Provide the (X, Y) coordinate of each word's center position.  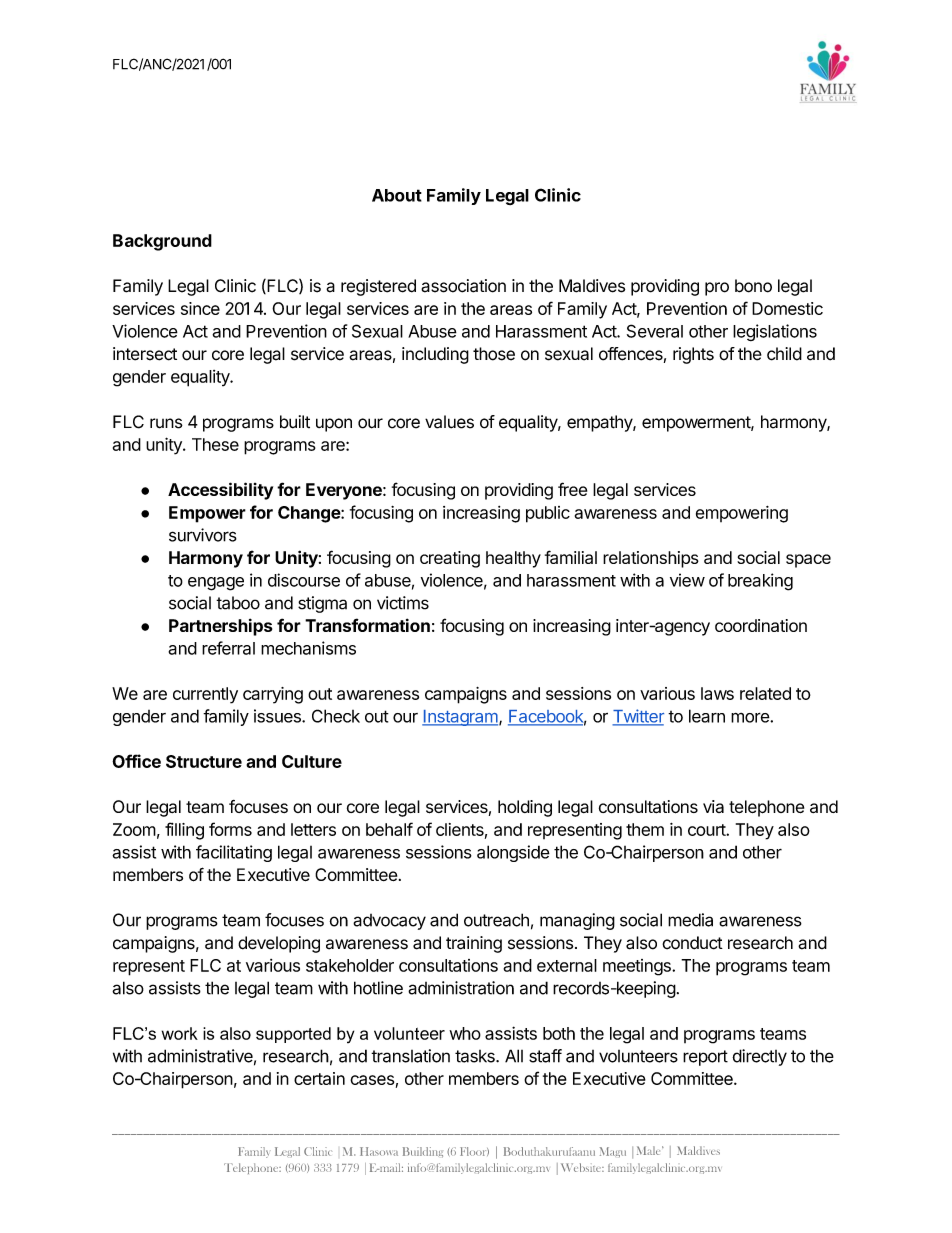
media (690, 920)
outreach (496, 920)
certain (319, 1078)
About (397, 195)
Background (162, 242)
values (449, 422)
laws (717, 693)
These (215, 444)
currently (205, 695)
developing (279, 944)
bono (753, 286)
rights (693, 355)
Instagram (461, 718)
